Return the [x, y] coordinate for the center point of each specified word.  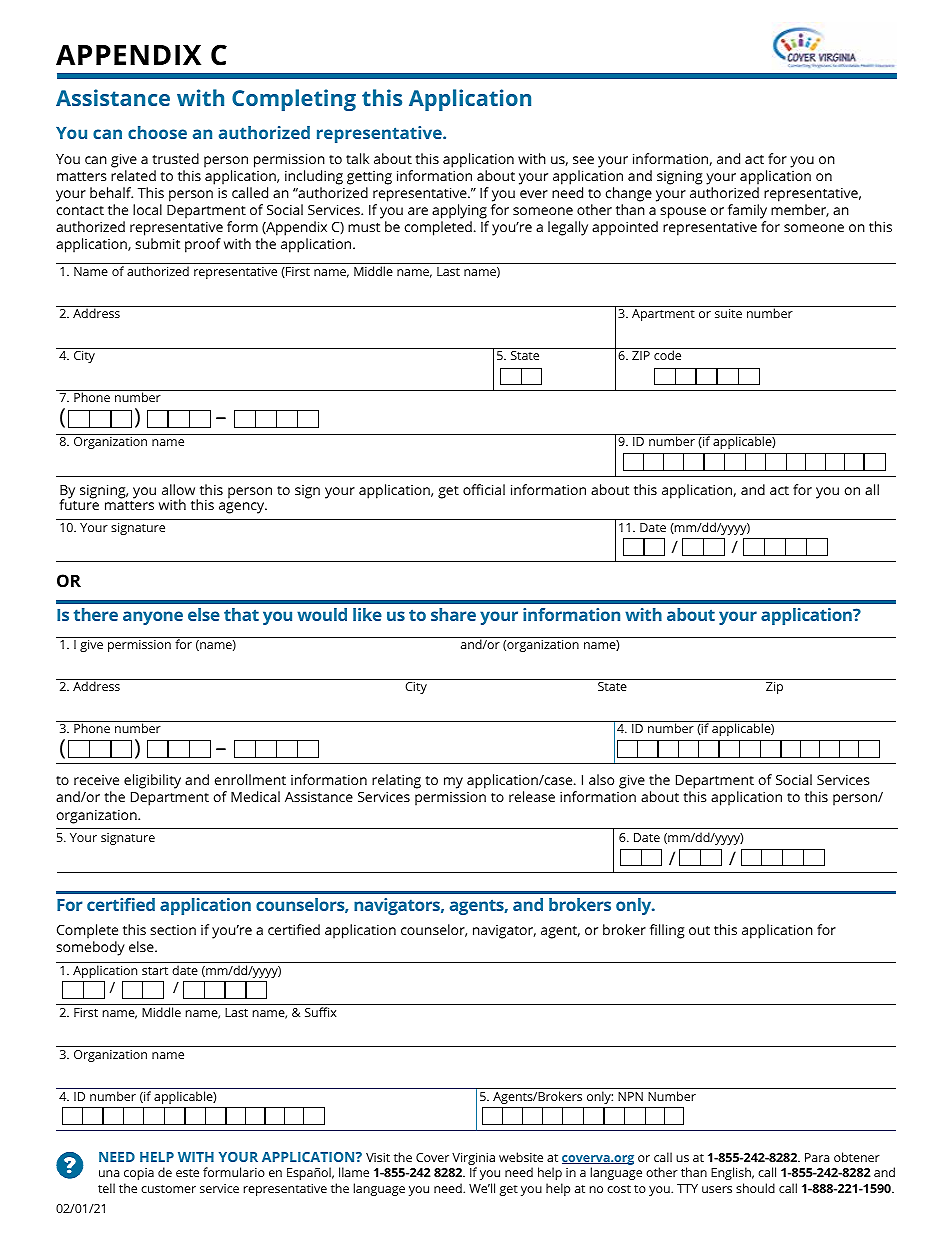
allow [178, 489]
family [747, 211]
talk [357, 158]
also [601, 779]
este [187, 1173]
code [667, 355]
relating [396, 781]
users [717, 1189]
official [484, 489]
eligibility [152, 781]
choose [157, 132]
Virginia [473, 1160]
